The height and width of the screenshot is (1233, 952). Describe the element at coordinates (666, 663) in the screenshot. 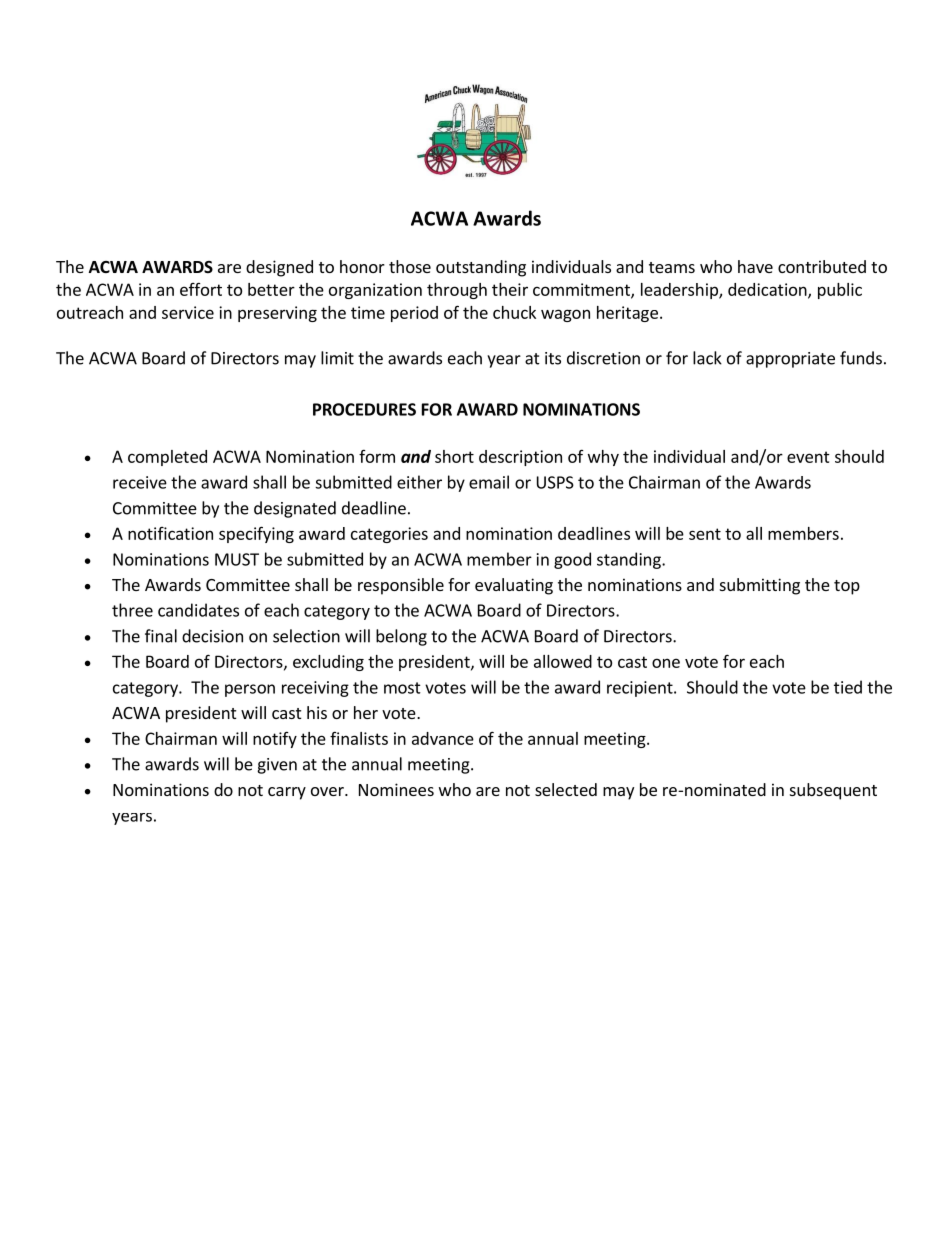

I see `one` at that location.
